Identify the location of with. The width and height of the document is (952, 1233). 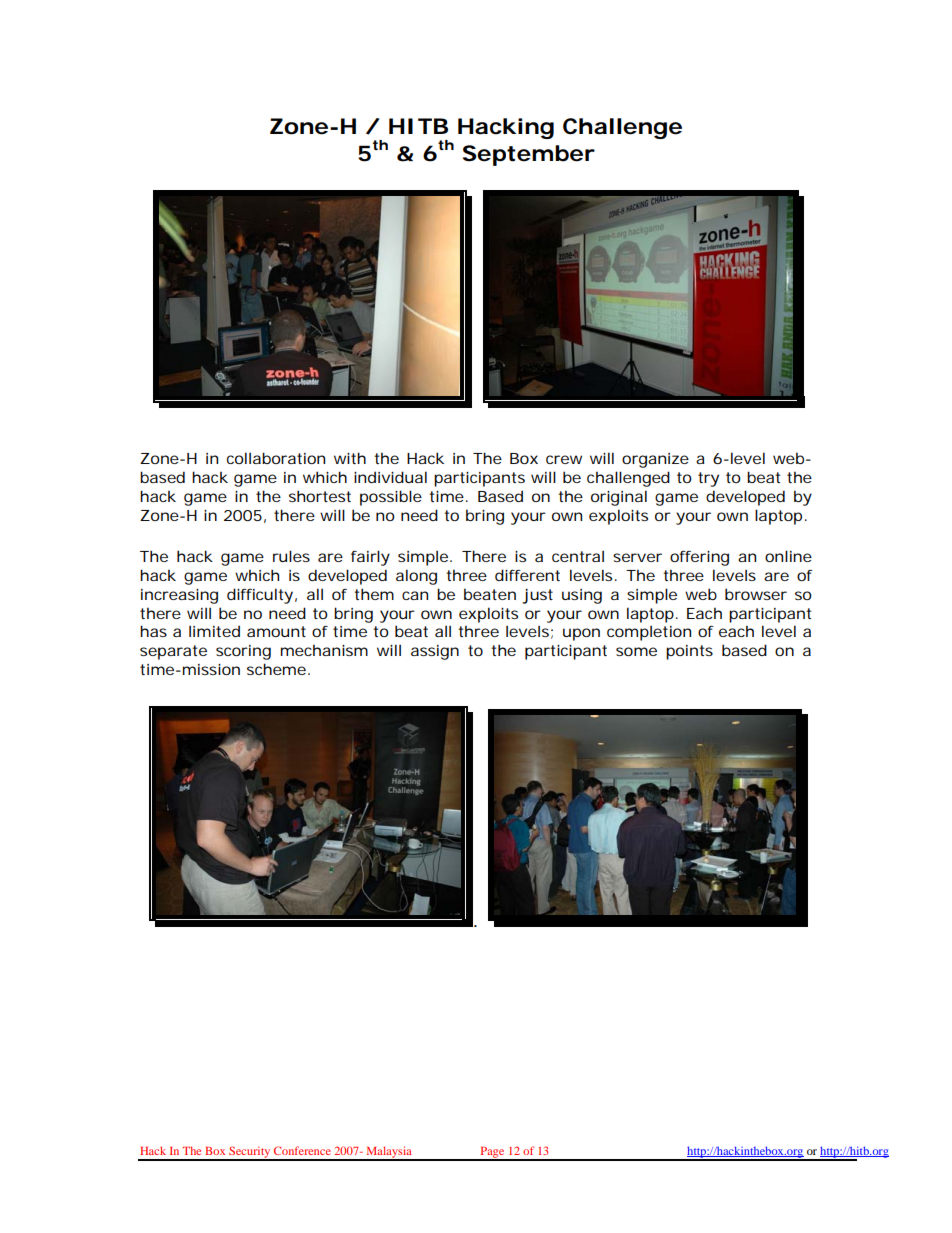
(350, 458).
